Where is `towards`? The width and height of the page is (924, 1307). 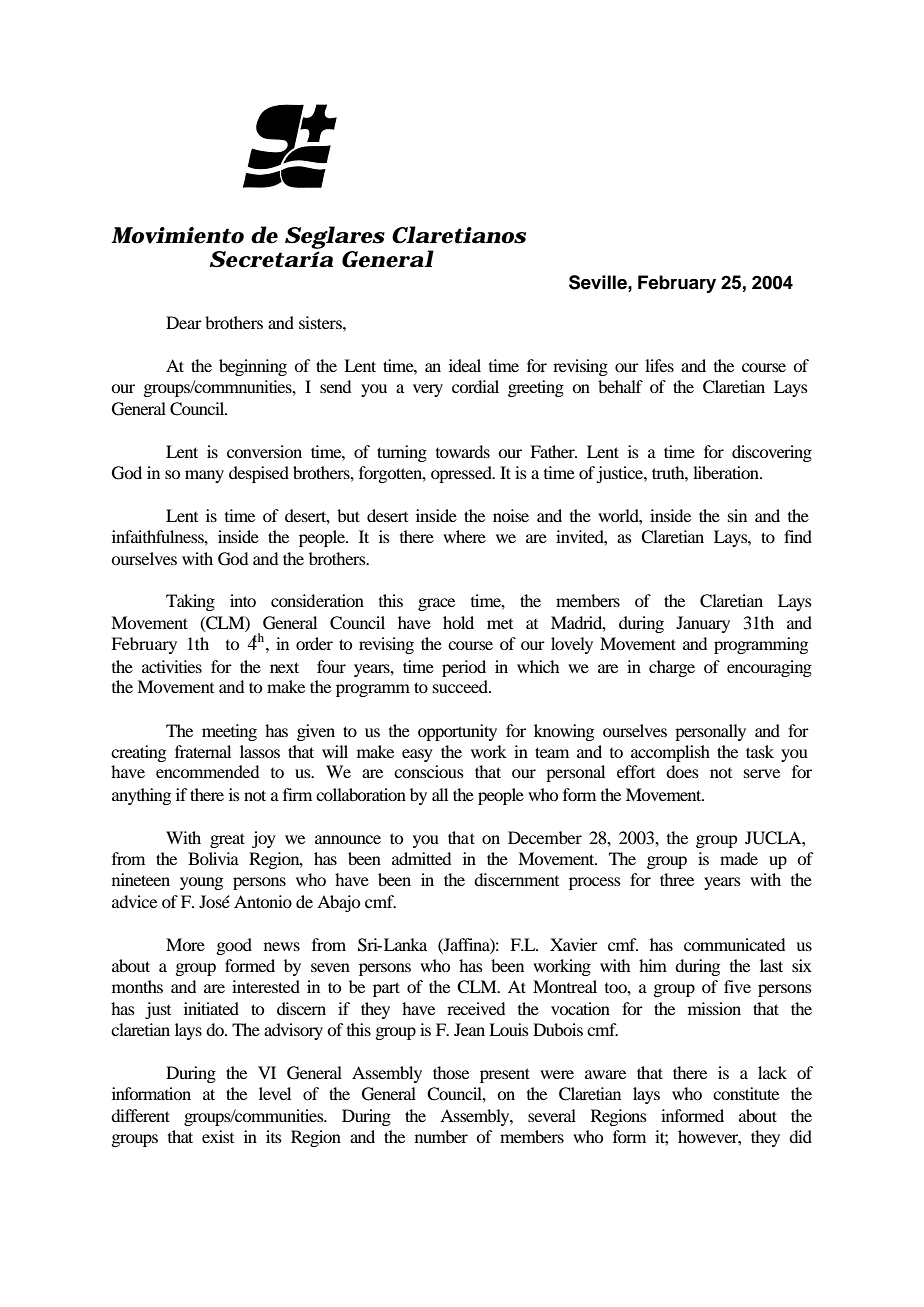
towards is located at coordinates (463, 451).
